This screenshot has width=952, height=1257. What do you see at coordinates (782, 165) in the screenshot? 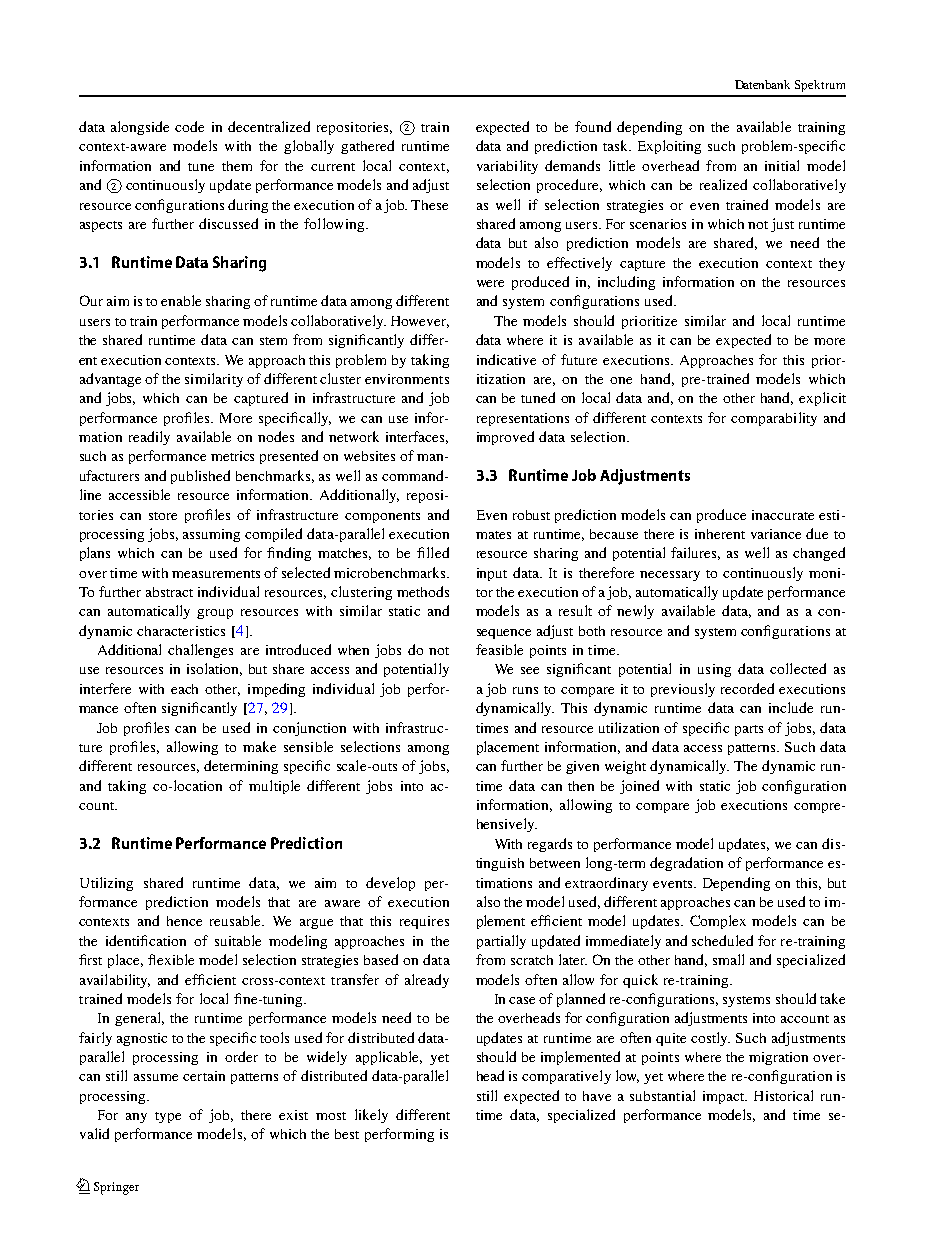
I see `initial` at bounding box center [782, 165].
